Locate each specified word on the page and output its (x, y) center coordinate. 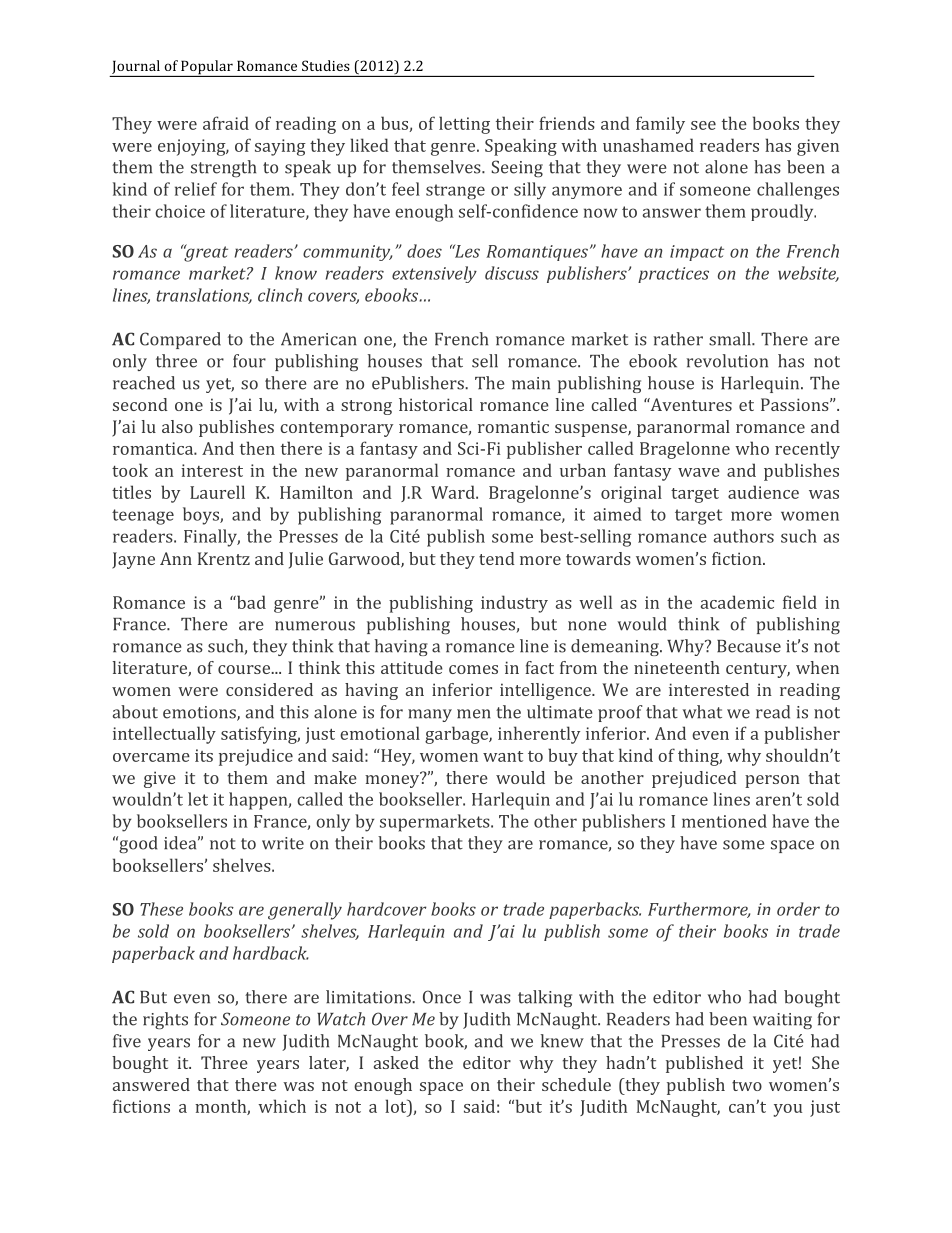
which (282, 1106)
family (660, 125)
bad (250, 602)
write (283, 843)
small (731, 339)
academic (737, 602)
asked (396, 1062)
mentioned (724, 821)
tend (497, 558)
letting (464, 125)
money (393, 780)
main (531, 383)
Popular (207, 68)
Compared (180, 340)
